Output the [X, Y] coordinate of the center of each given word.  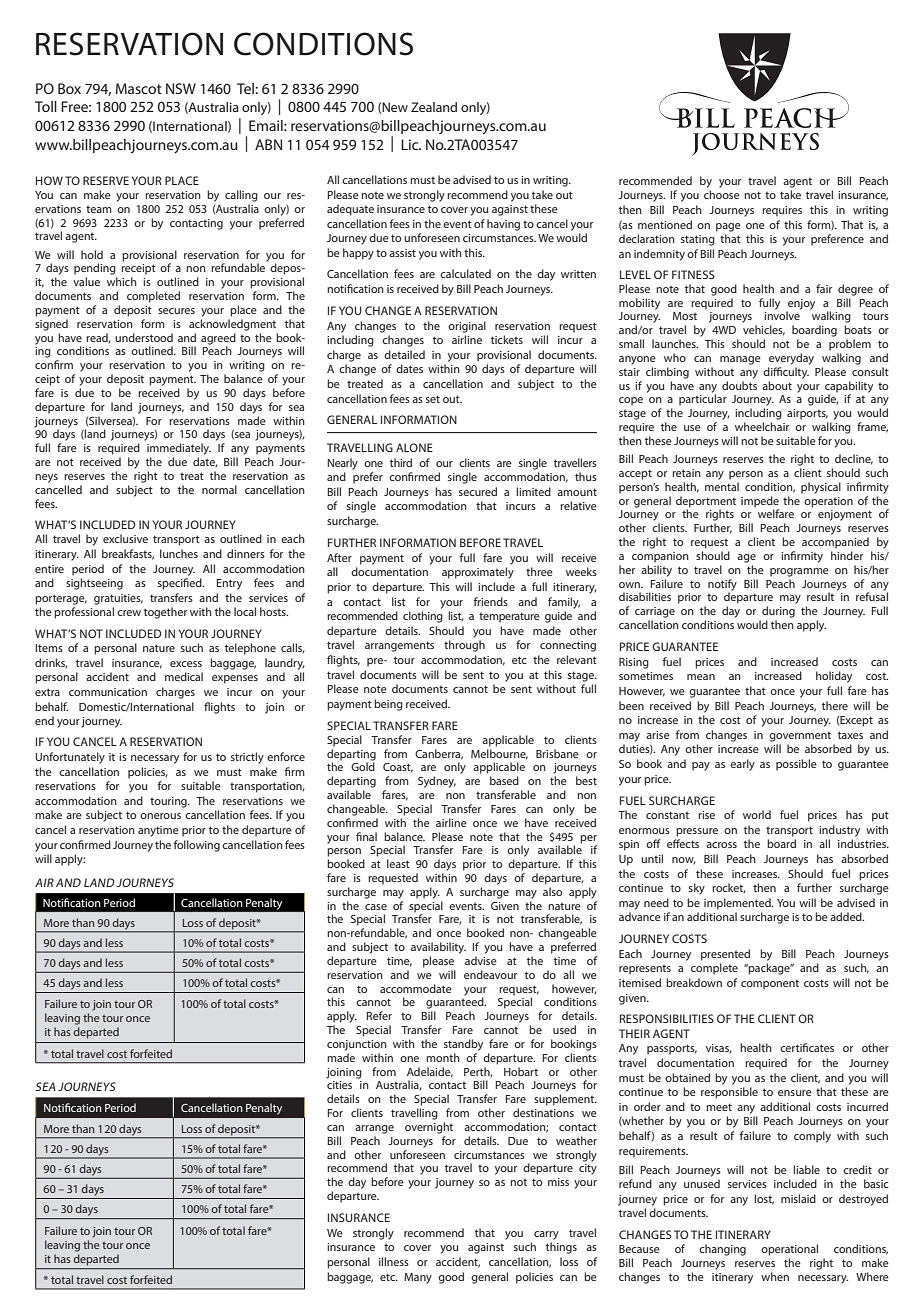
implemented [738, 904]
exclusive [125, 538]
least [398, 863]
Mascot [139, 88]
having [503, 225]
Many [418, 1278]
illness [394, 1261]
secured [478, 491]
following [197, 846]
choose [722, 194]
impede [760, 502]
